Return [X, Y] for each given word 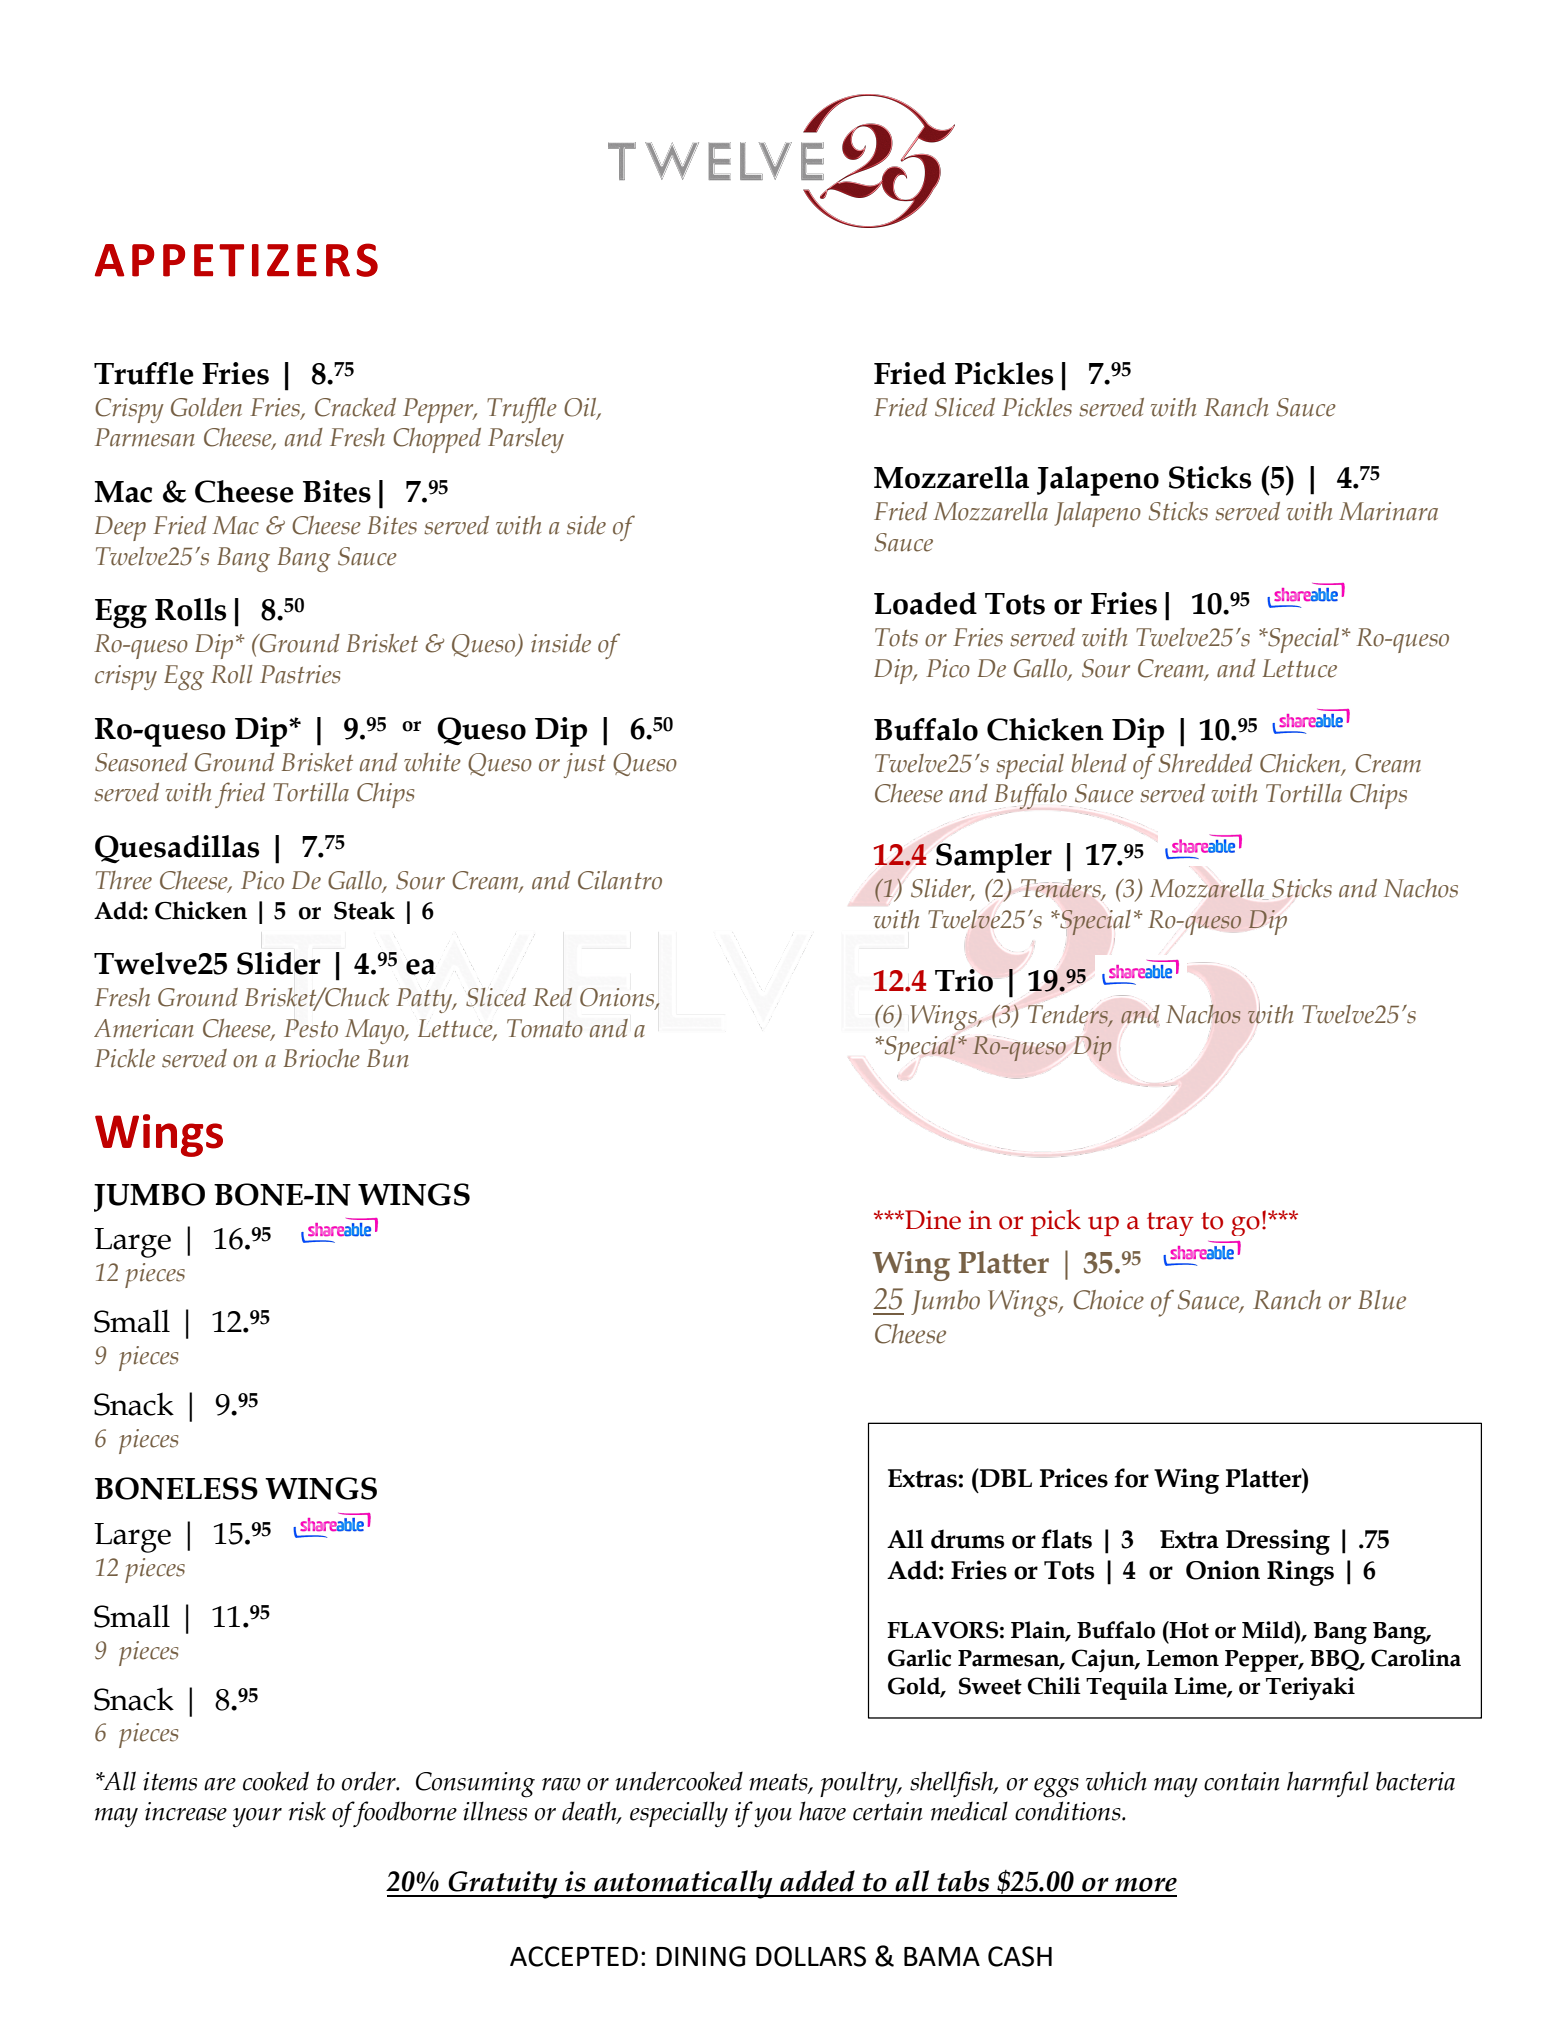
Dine [932, 1220]
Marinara [1388, 511]
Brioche [322, 1058]
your [257, 1818]
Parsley [526, 440]
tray [1170, 1224]
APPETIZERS [236, 260]
